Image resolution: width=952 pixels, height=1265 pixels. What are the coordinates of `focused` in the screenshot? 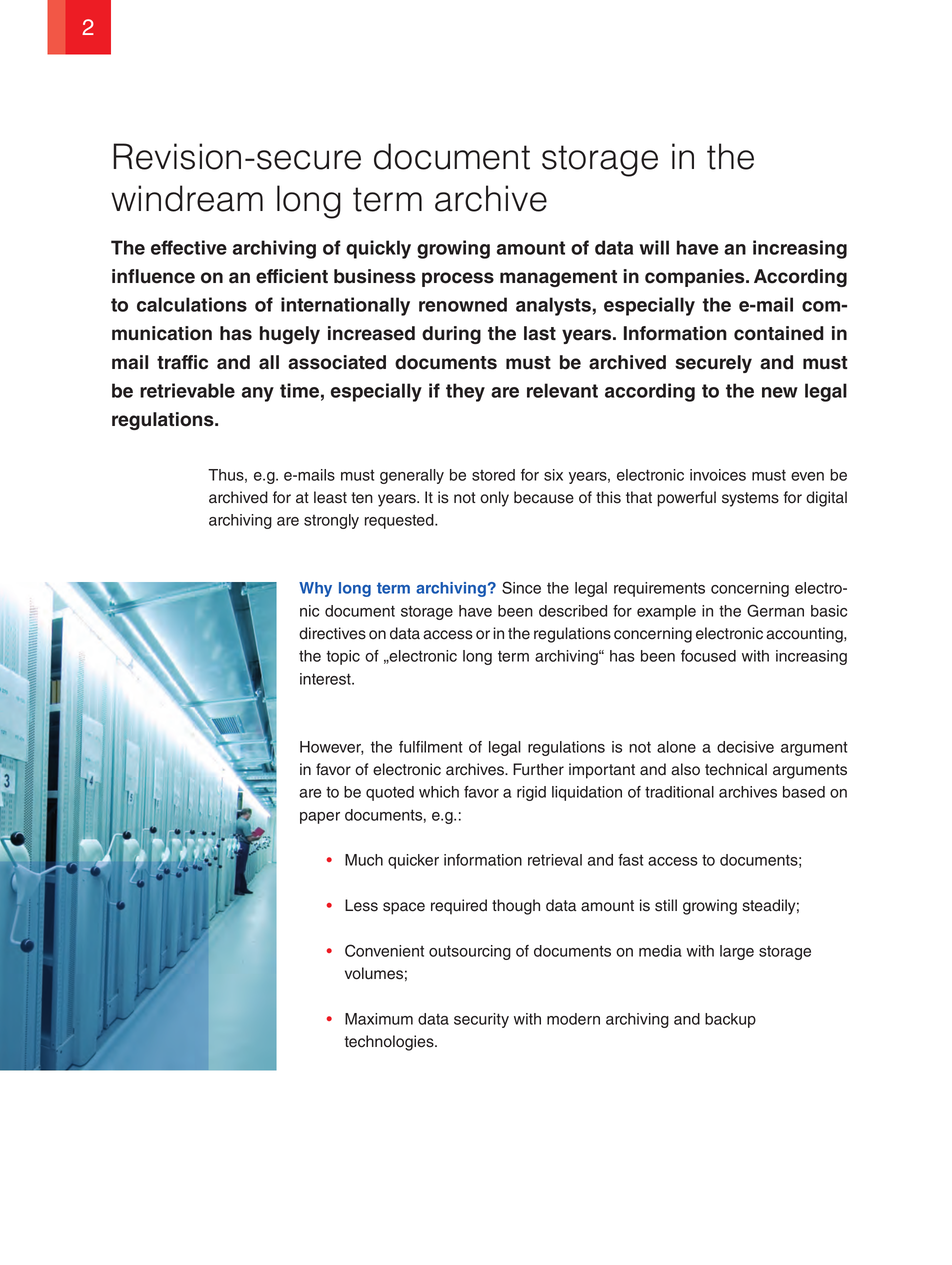 It's located at (708, 656).
